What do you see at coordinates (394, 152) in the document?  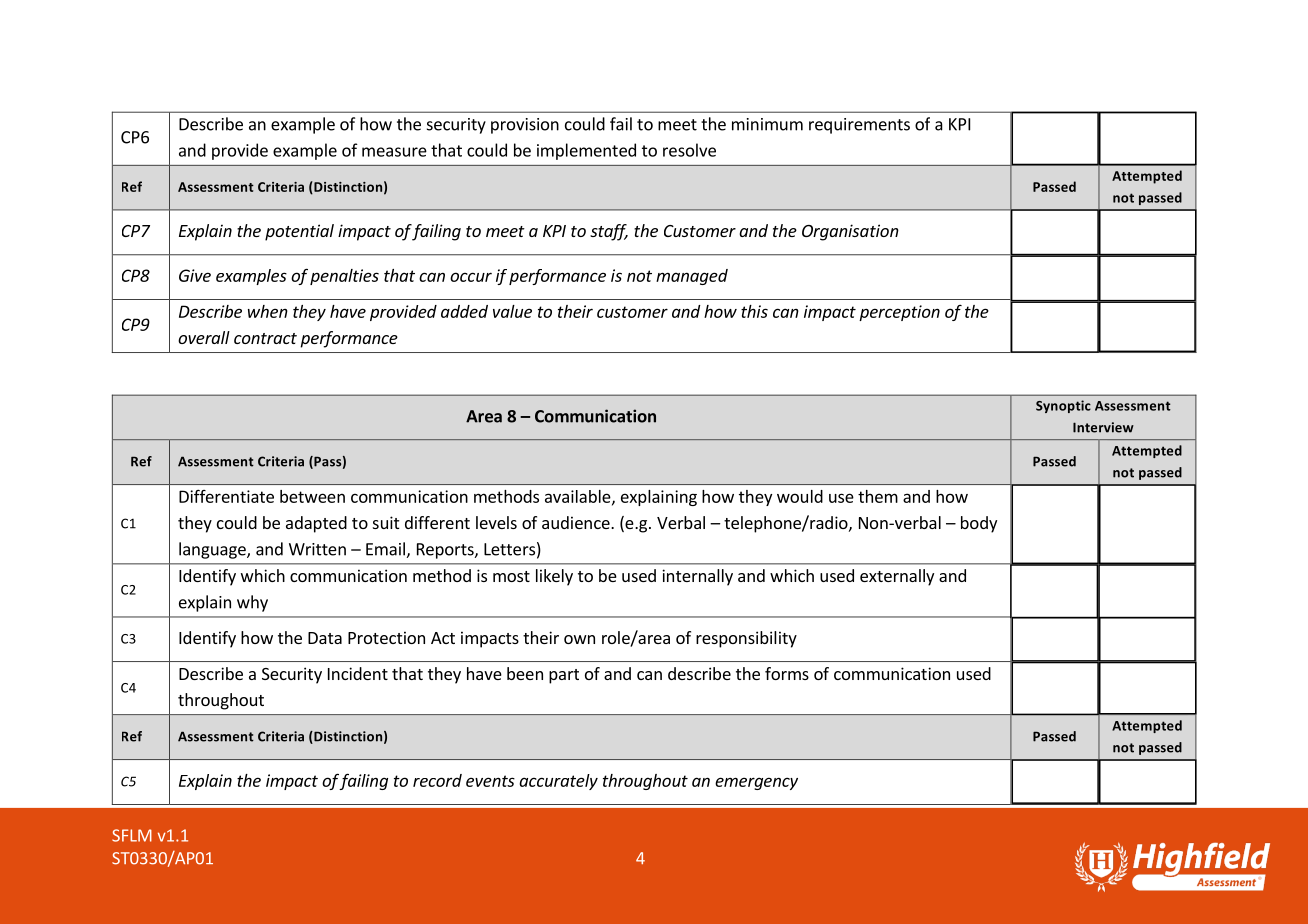 I see `measure` at bounding box center [394, 152].
